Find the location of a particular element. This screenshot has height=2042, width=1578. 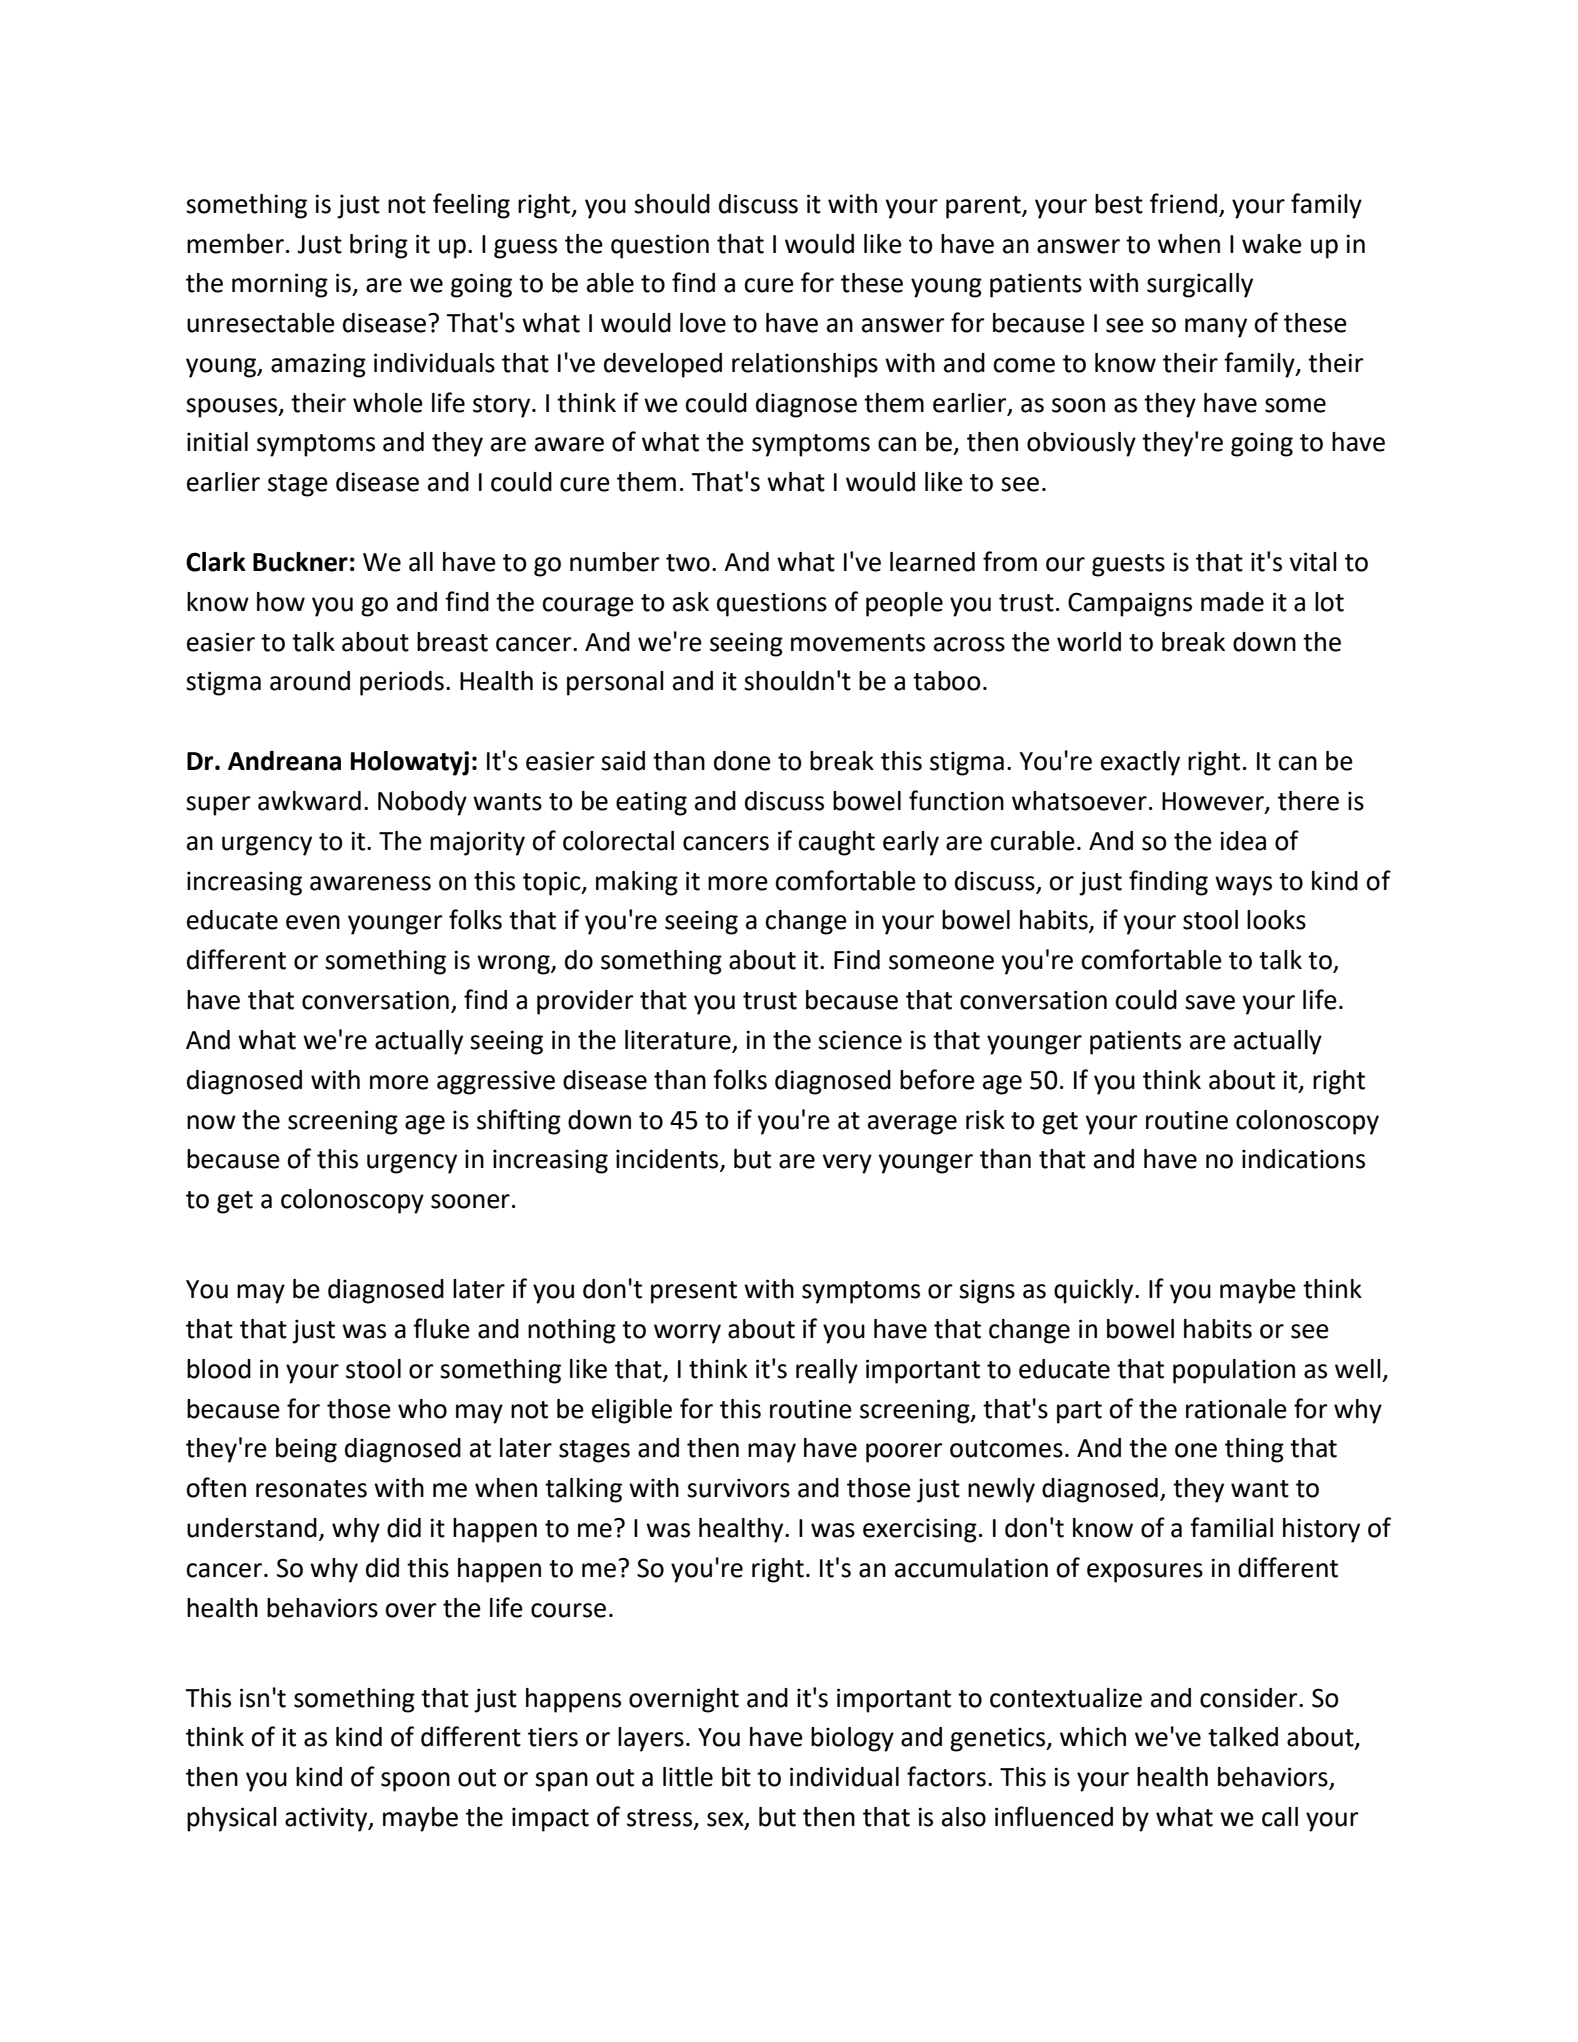

love is located at coordinates (703, 323).
